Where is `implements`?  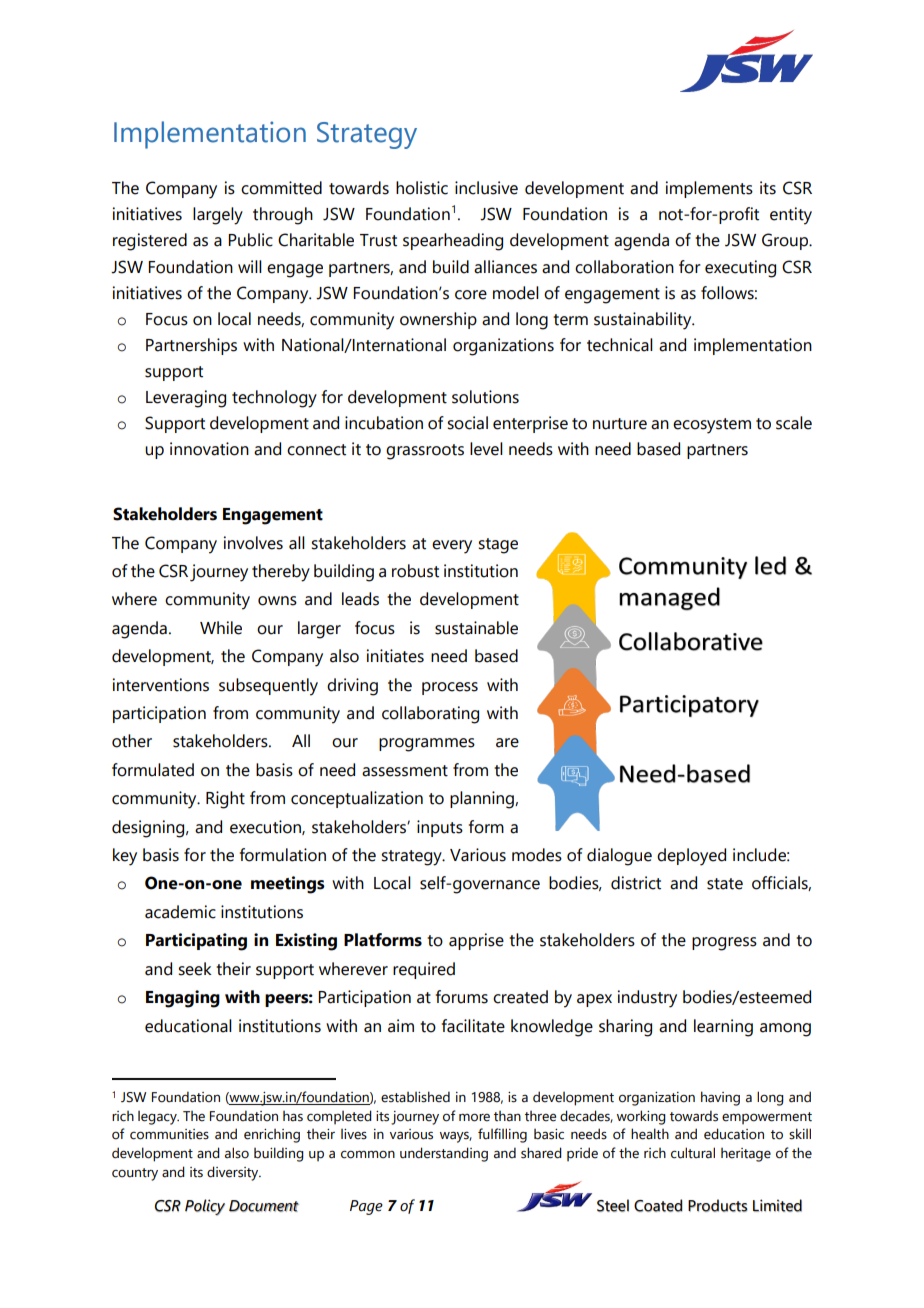 implements is located at coordinates (709, 189).
